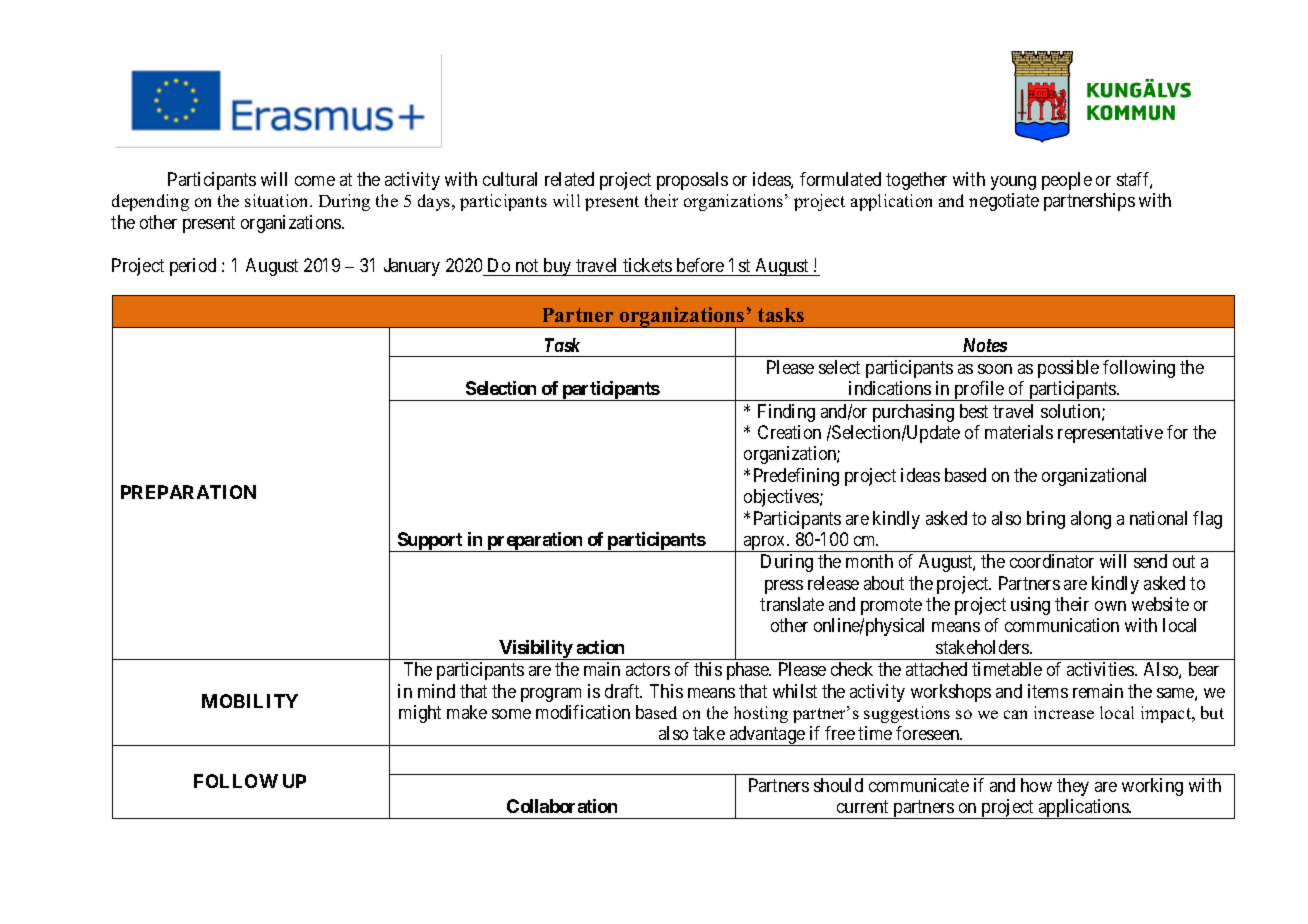 Image resolution: width=1308 pixels, height=924 pixels. Describe the element at coordinates (1067, 181) in the page. I see `people` at that location.
